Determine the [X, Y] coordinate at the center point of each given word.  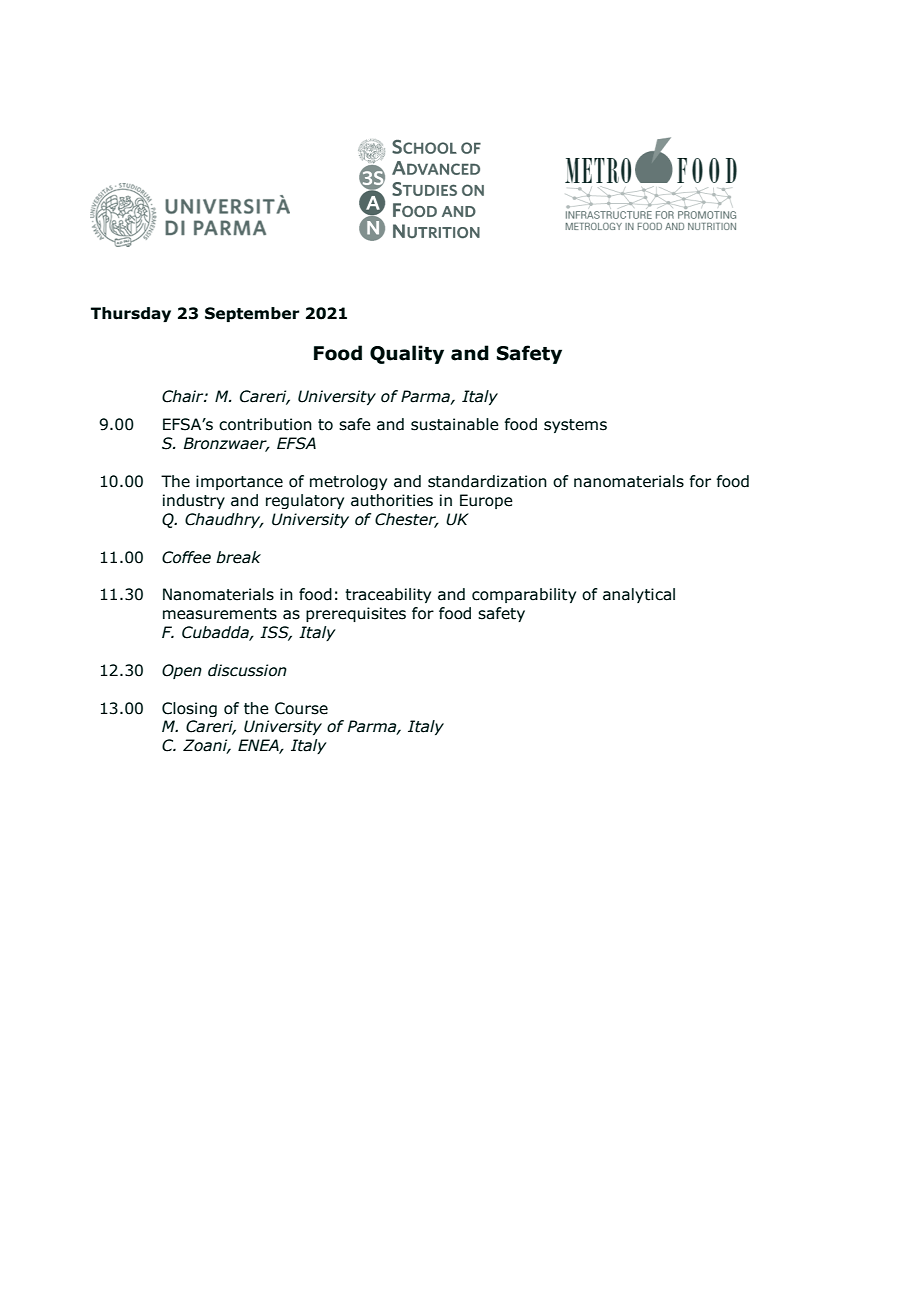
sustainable [455, 424]
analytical [639, 595]
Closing [189, 709]
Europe [486, 501]
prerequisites [356, 614]
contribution [265, 424]
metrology [348, 482]
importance [239, 482]
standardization [487, 481]
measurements [220, 614]
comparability [524, 595]
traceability [388, 595]
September [252, 314]
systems [575, 426]
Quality [407, 354]
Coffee [186, 557]
